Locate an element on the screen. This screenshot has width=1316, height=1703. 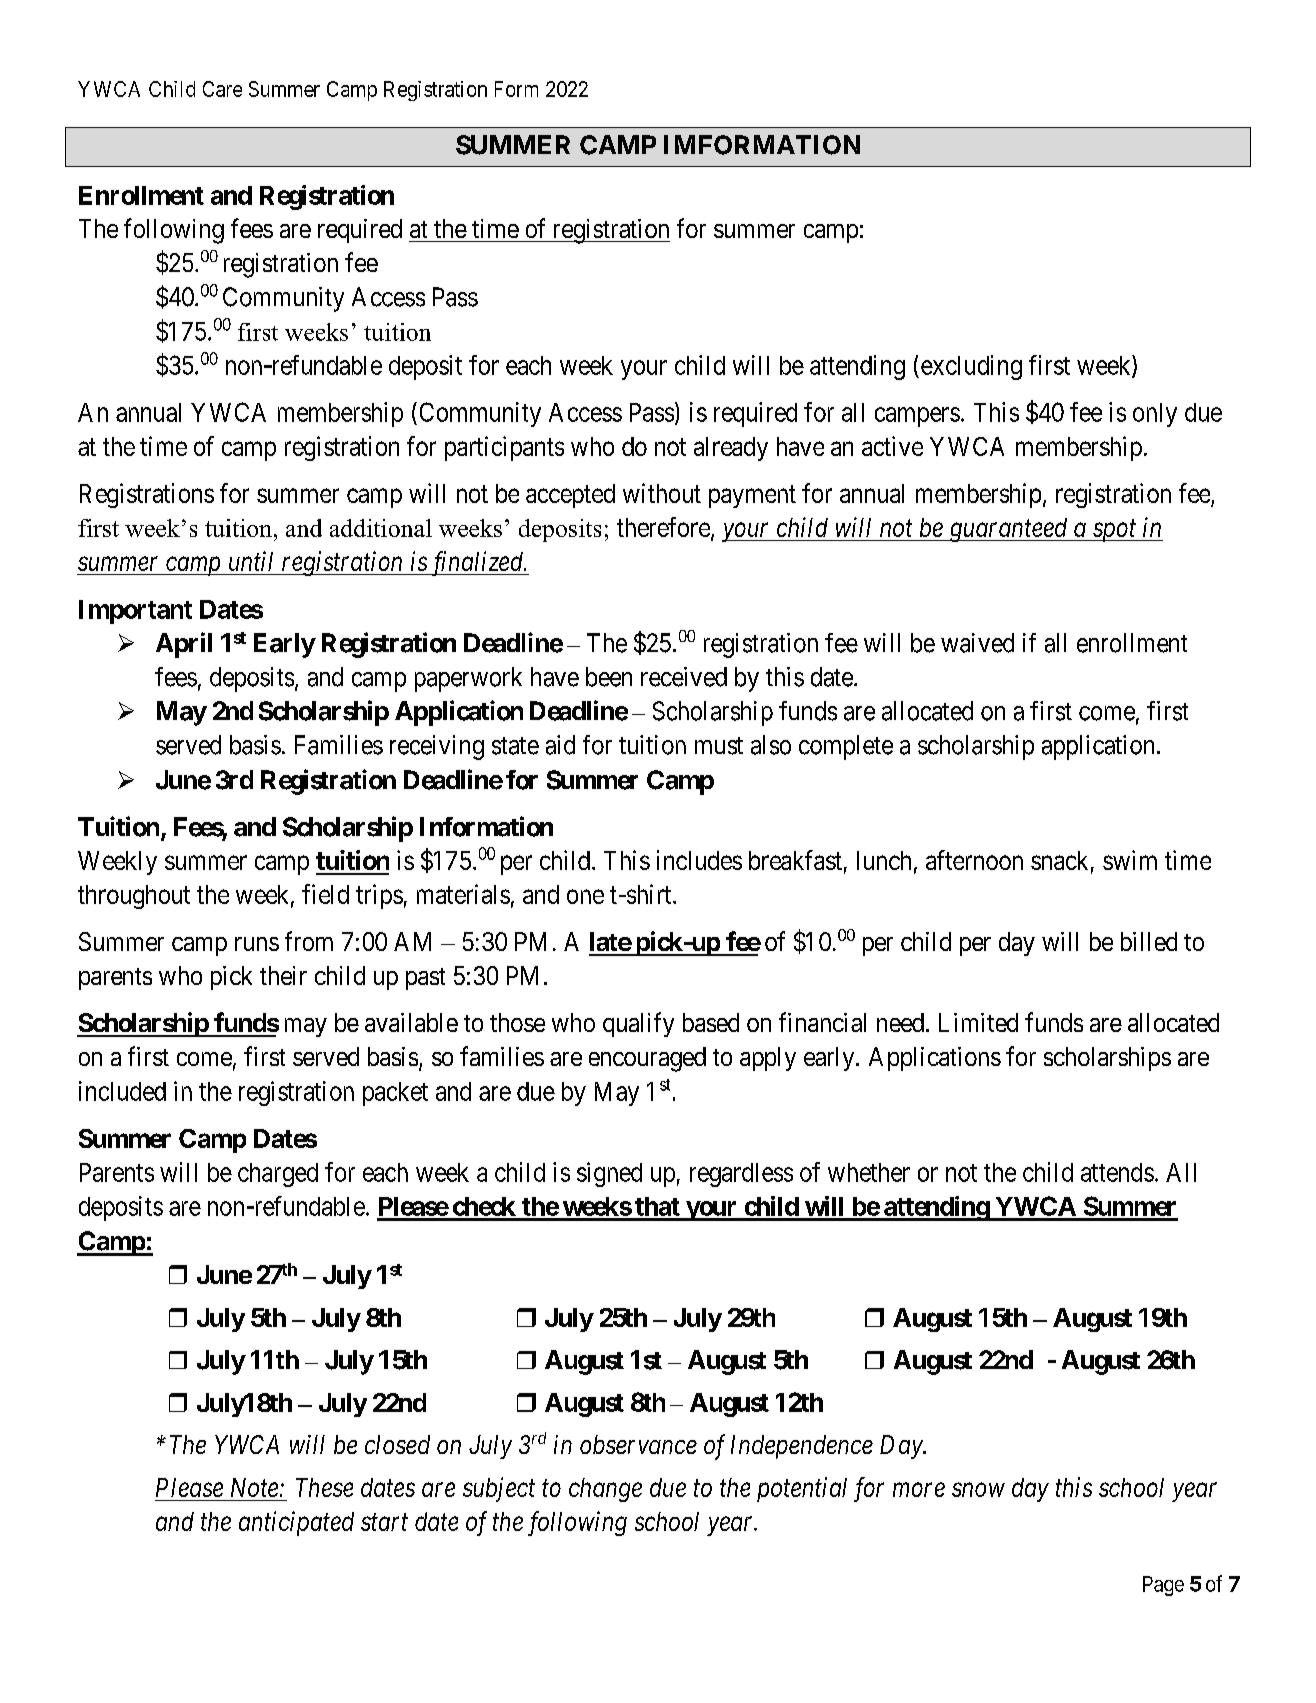
Care is located at coordinates (222, 89).
